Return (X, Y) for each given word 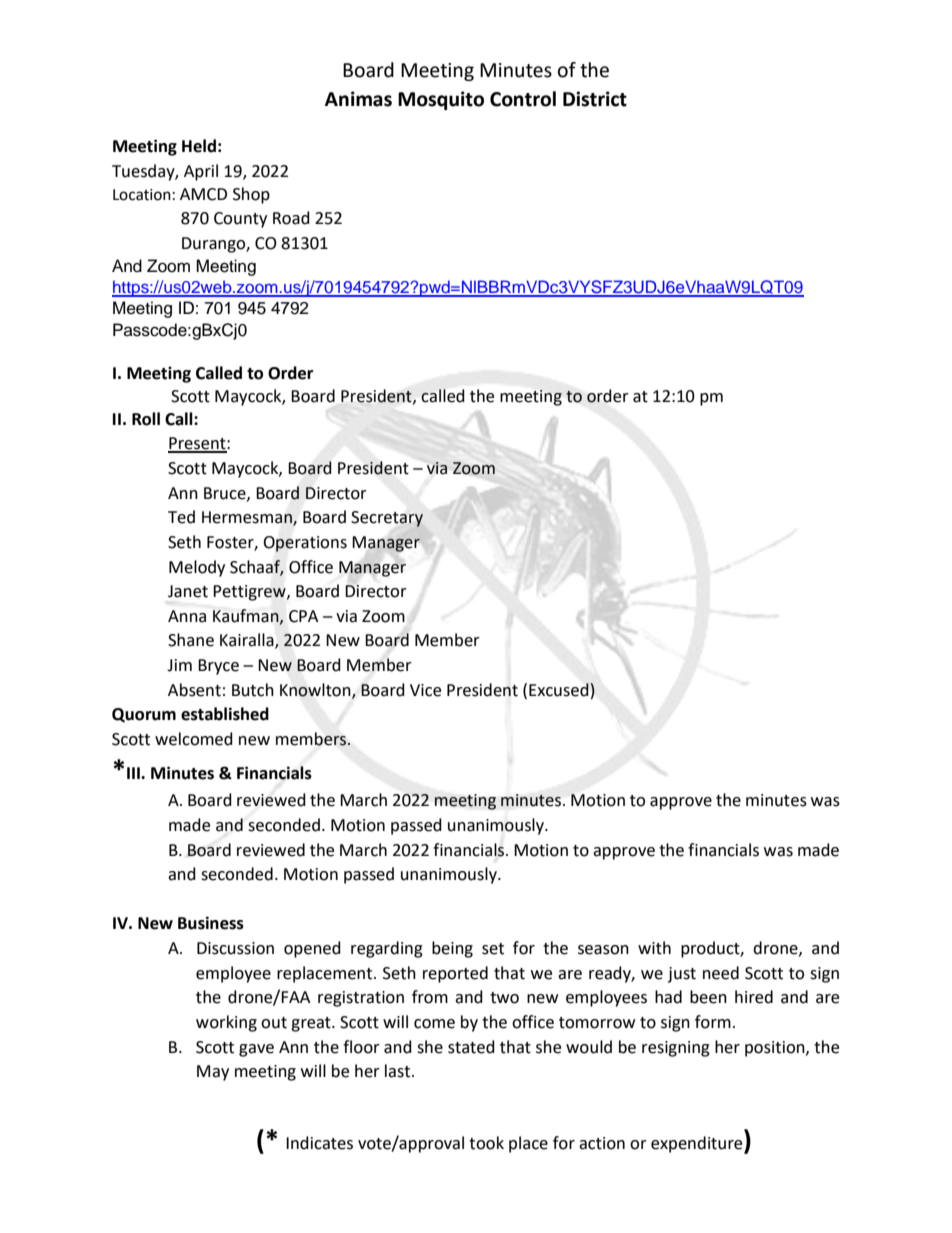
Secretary (387, 519)
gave (256, 1050)
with (654, 948)
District (595, 99)
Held (199, 146)
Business (211, 923)
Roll (146, 419)
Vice (425, 690)
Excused (560, 690)
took (486, 1143)
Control (523, 99)
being (452, 949)
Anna (187, 616)
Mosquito (441, 100)
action (602, 1143)
